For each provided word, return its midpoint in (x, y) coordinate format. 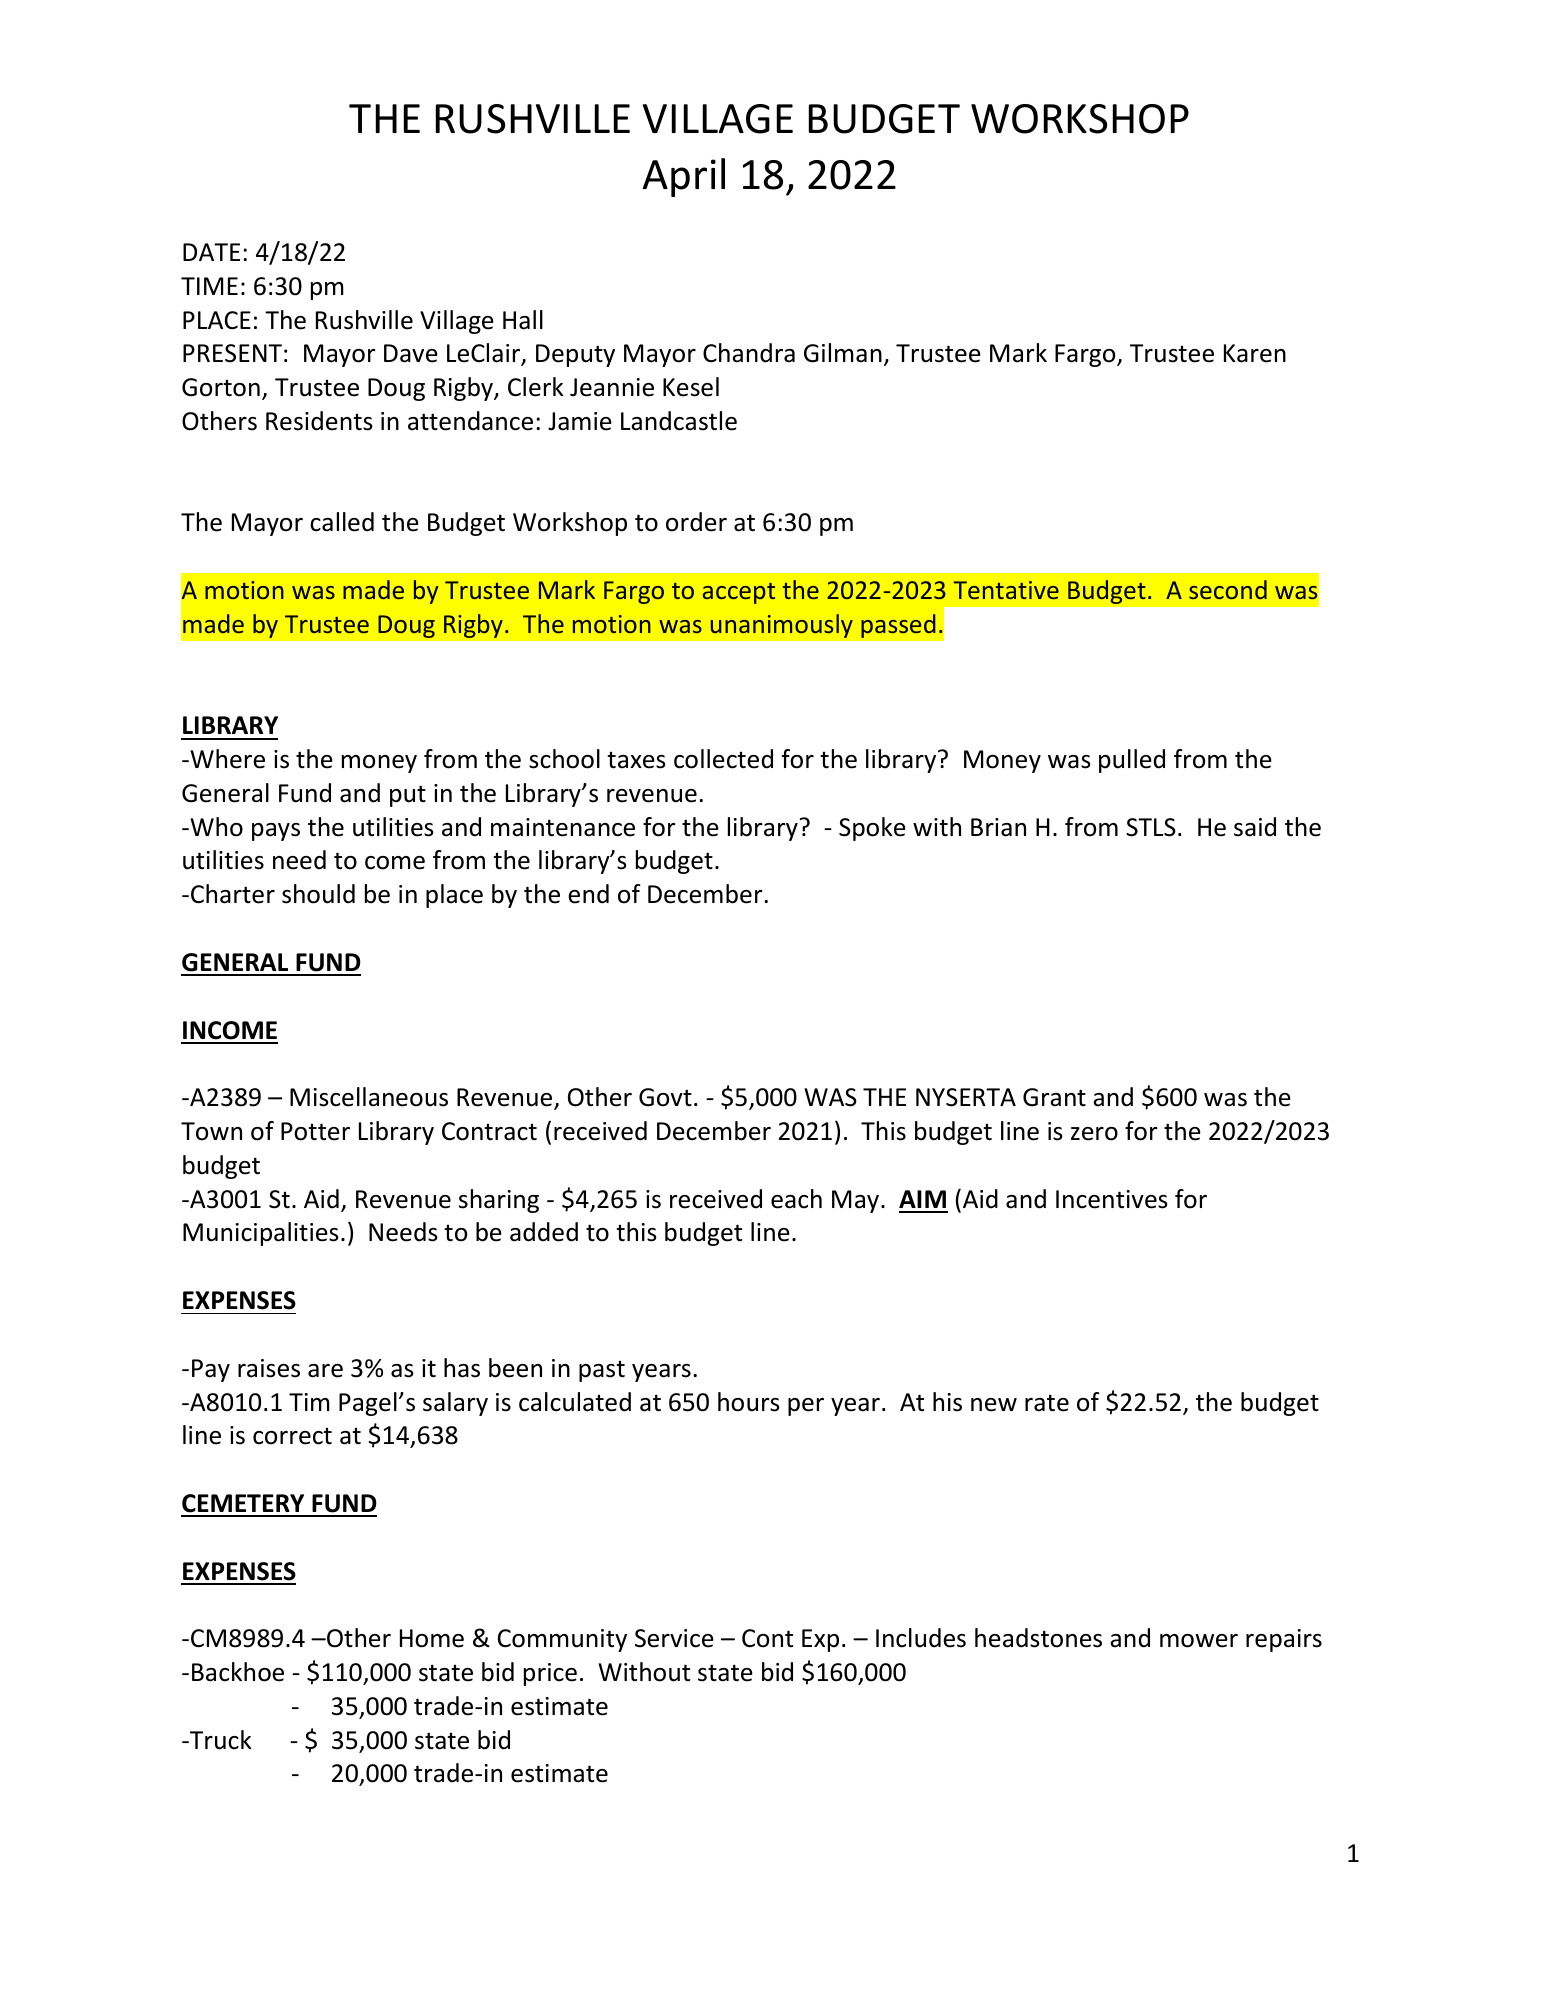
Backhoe (238, 1672)
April (684, 177)
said (1255, 827)
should (318, 894)
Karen (1255, 353)
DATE (211, 252)
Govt (665, 1097)
